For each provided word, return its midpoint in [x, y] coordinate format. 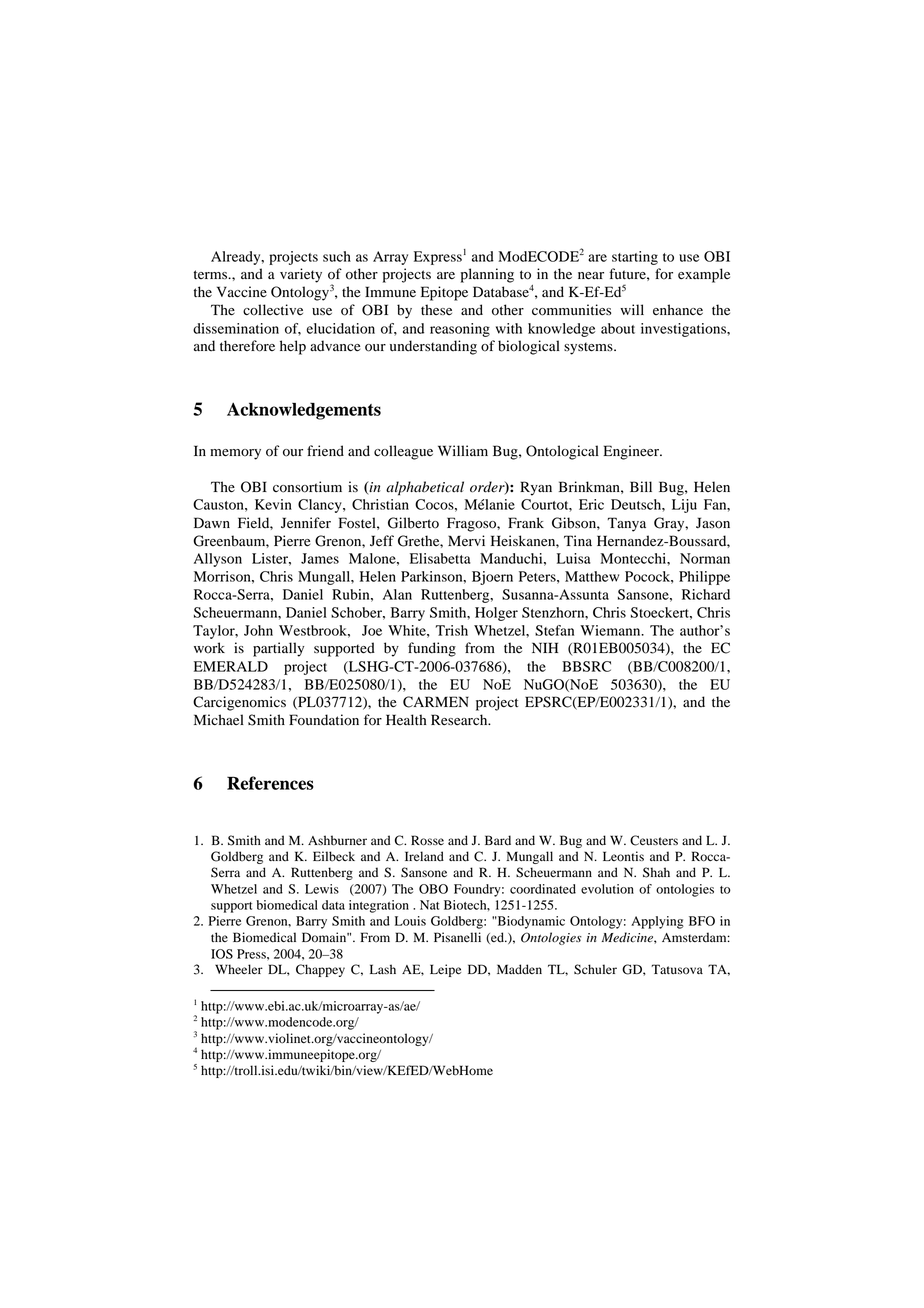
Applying [657, 922]
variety [301, 275]
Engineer [632, 452]
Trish [452, 630]
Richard [706, 594]
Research [460, 720]
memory [235, 454]
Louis [410, 921]
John [258, 630]
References [270, 783]
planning [487, 275]
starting [635, 258]
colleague [403, 452]
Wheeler [239, 969]
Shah [656, 872]
